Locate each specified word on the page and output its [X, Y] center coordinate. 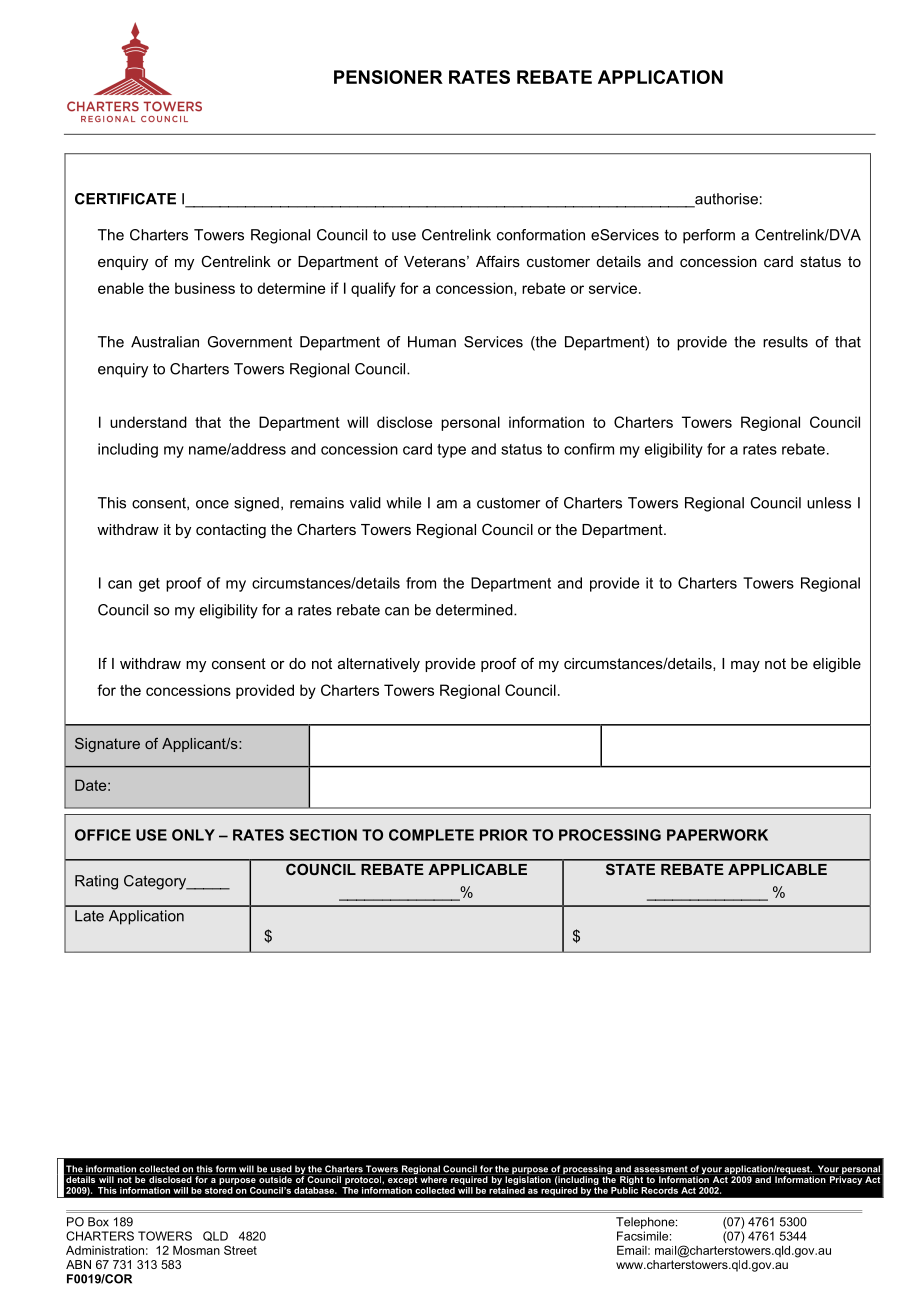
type [451, 451]
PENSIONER [388, 77]
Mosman [196, 1250]
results [785, 342]
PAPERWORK [717, 835]
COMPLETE [431, 835]
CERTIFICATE [125, 199]
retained [507, 1190]
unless [829, 503]
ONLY [193, 835]
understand [148, 422]
